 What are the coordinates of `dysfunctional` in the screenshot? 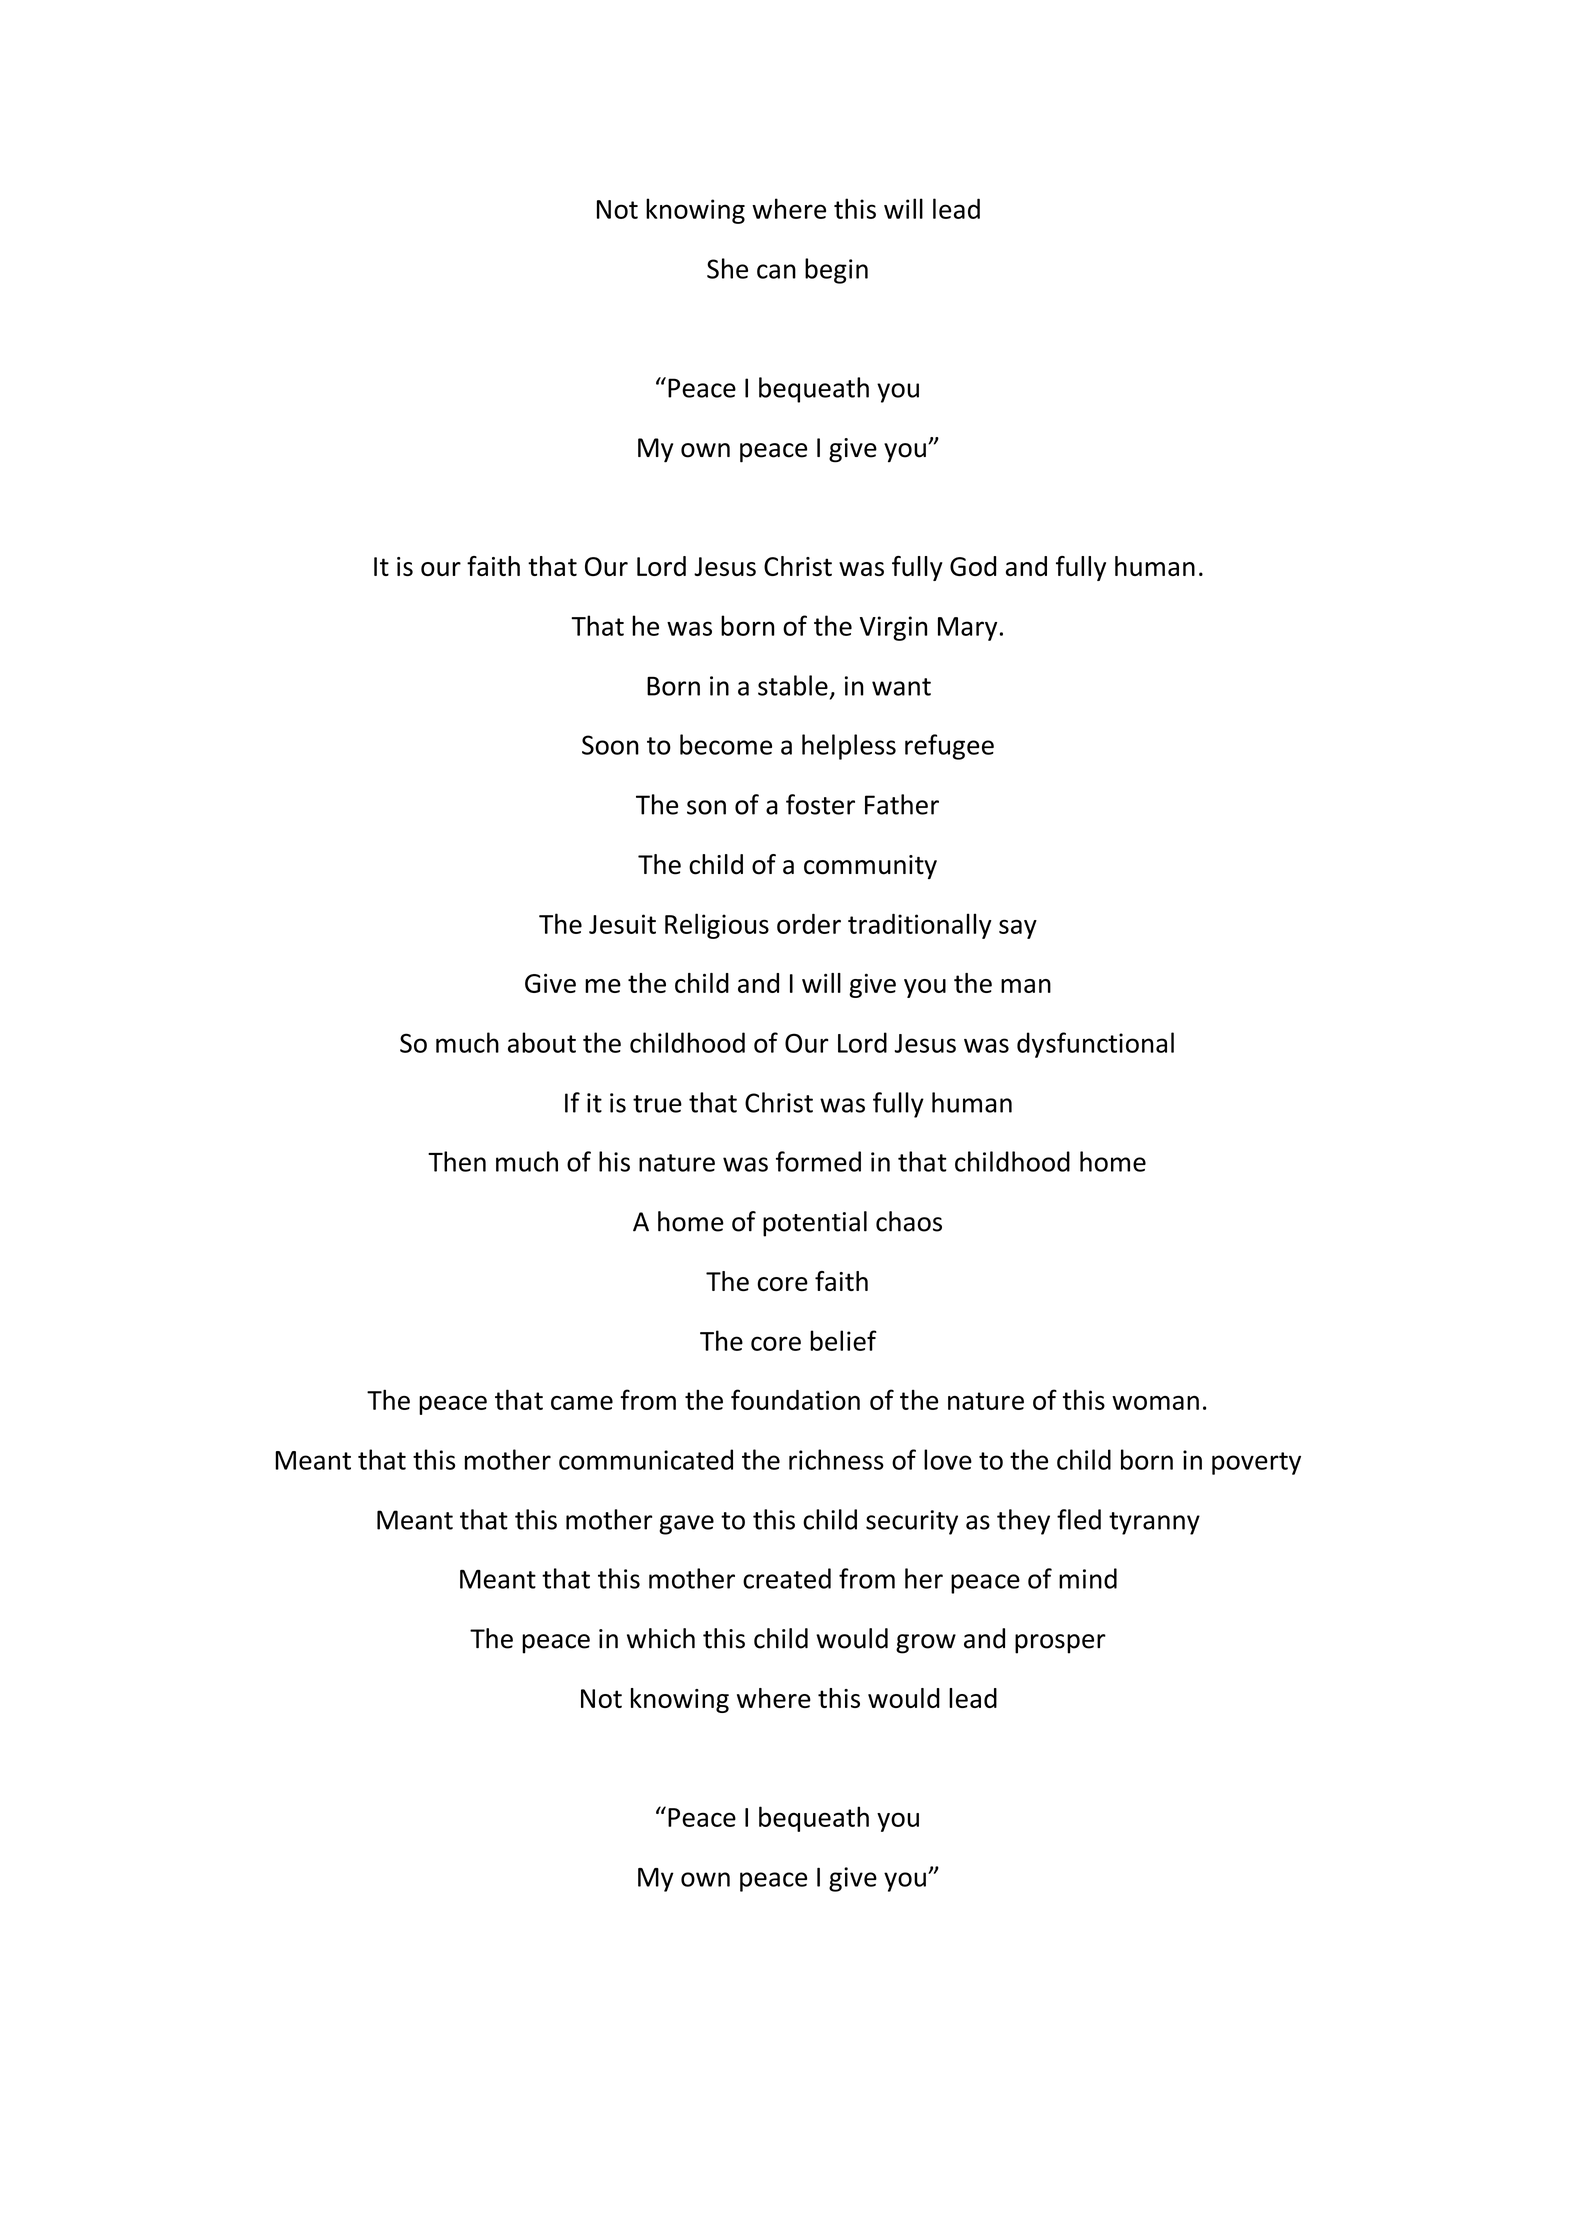 It's located at (1095, 1045).
